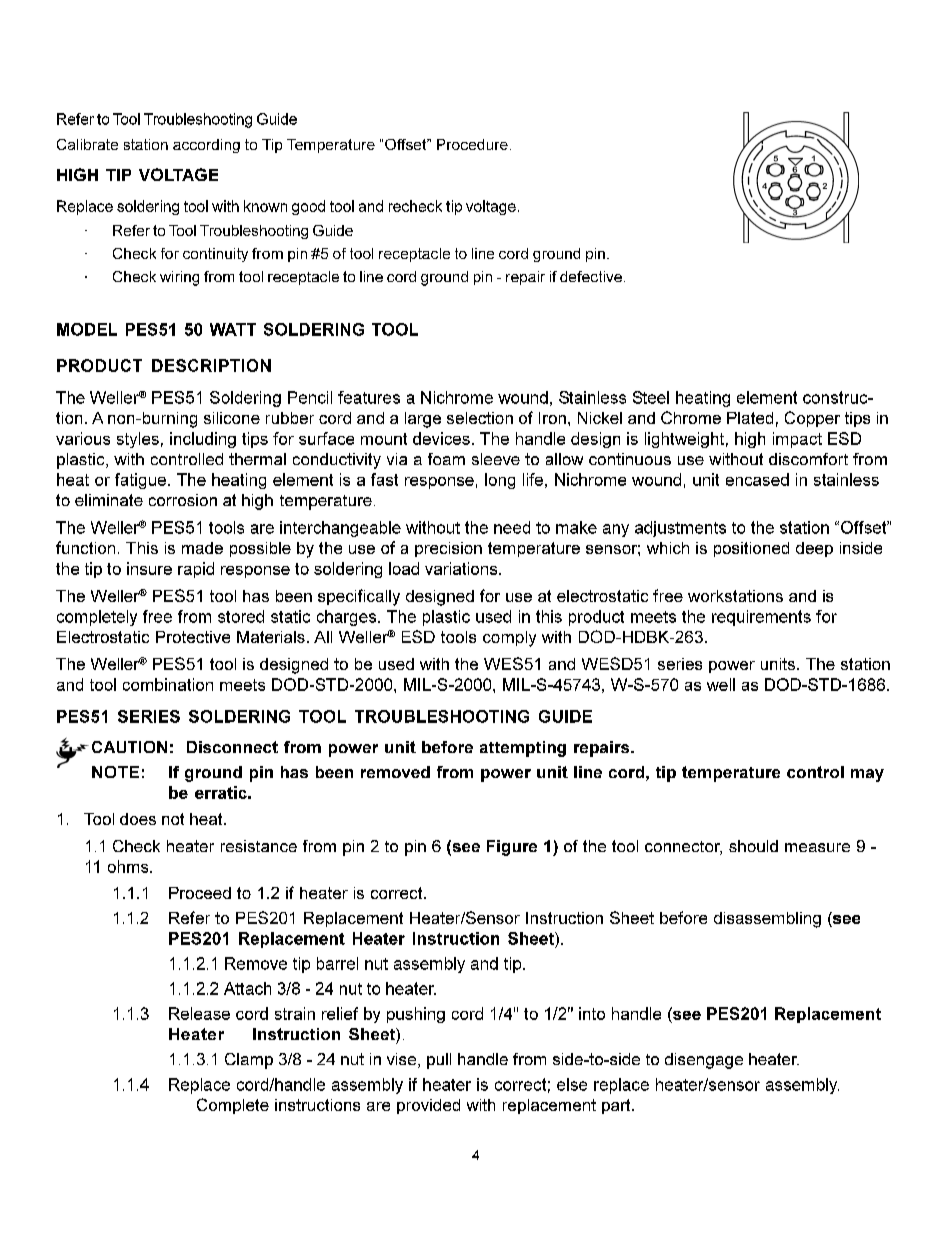  Describe the element at coordinates (591, 276) in the document. I see `defective` at that location.
